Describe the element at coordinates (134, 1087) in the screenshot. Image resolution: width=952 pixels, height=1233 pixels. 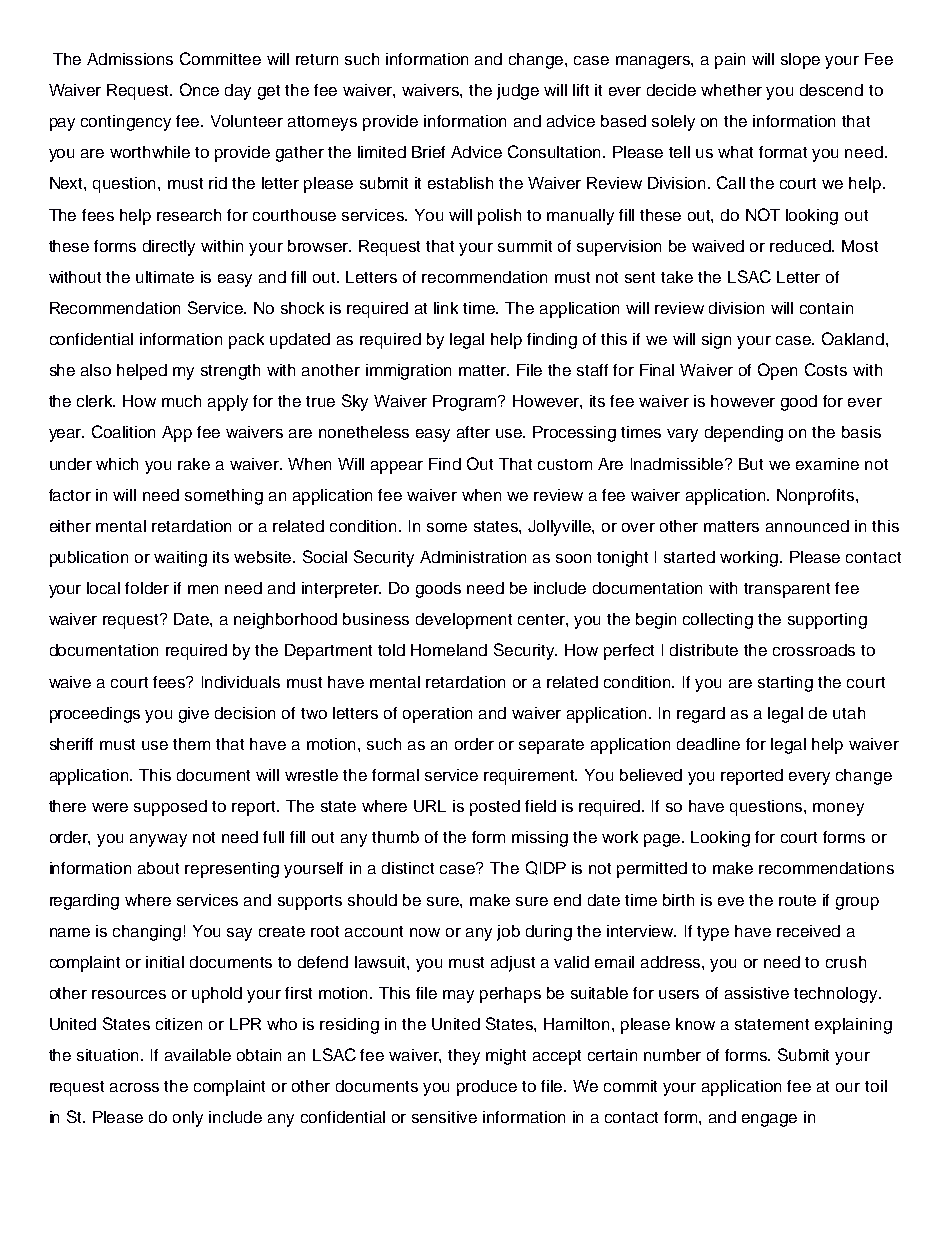
I see `across` at that location.
